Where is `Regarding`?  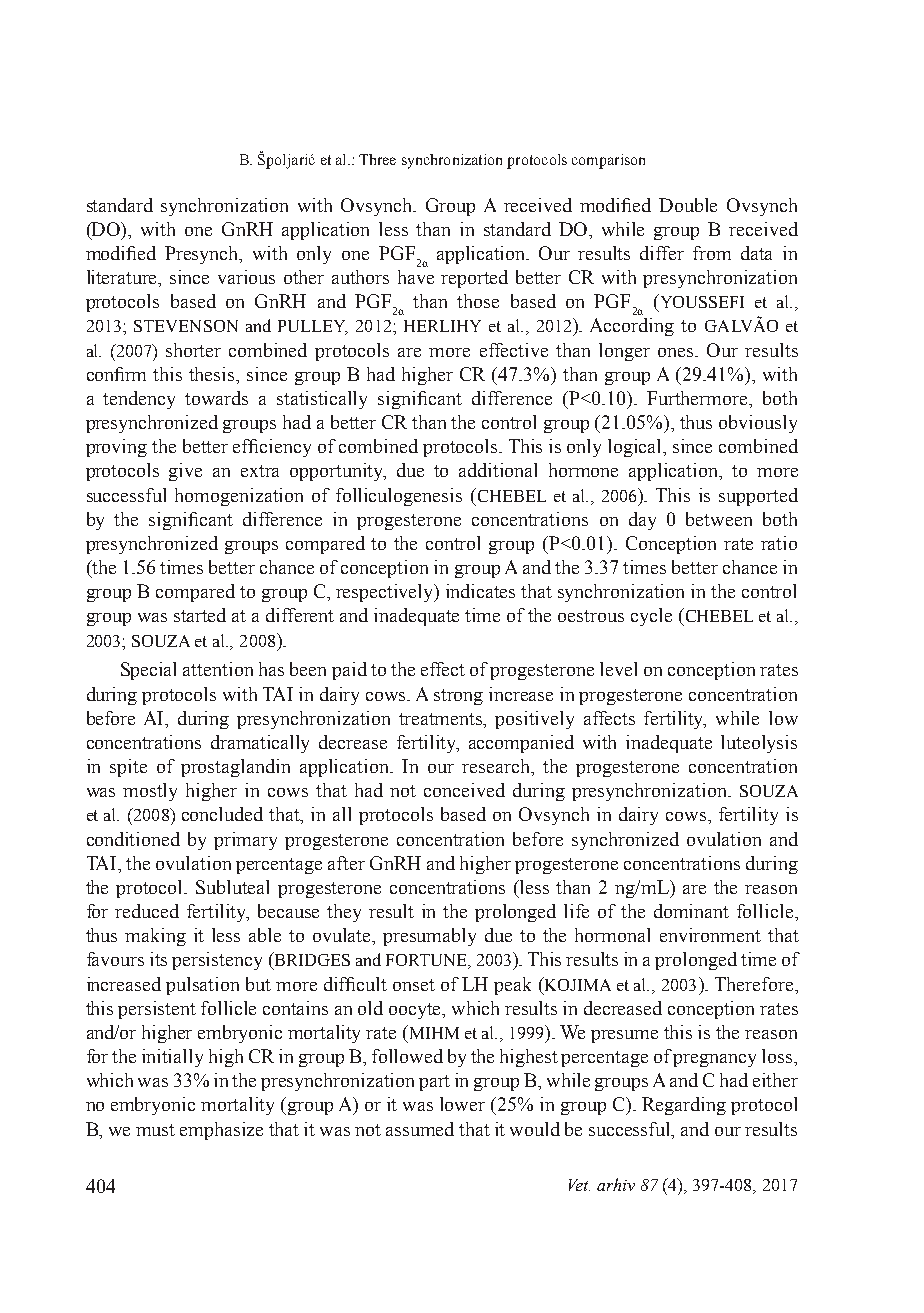 Regarding is located at coordinates (684, 1106).
